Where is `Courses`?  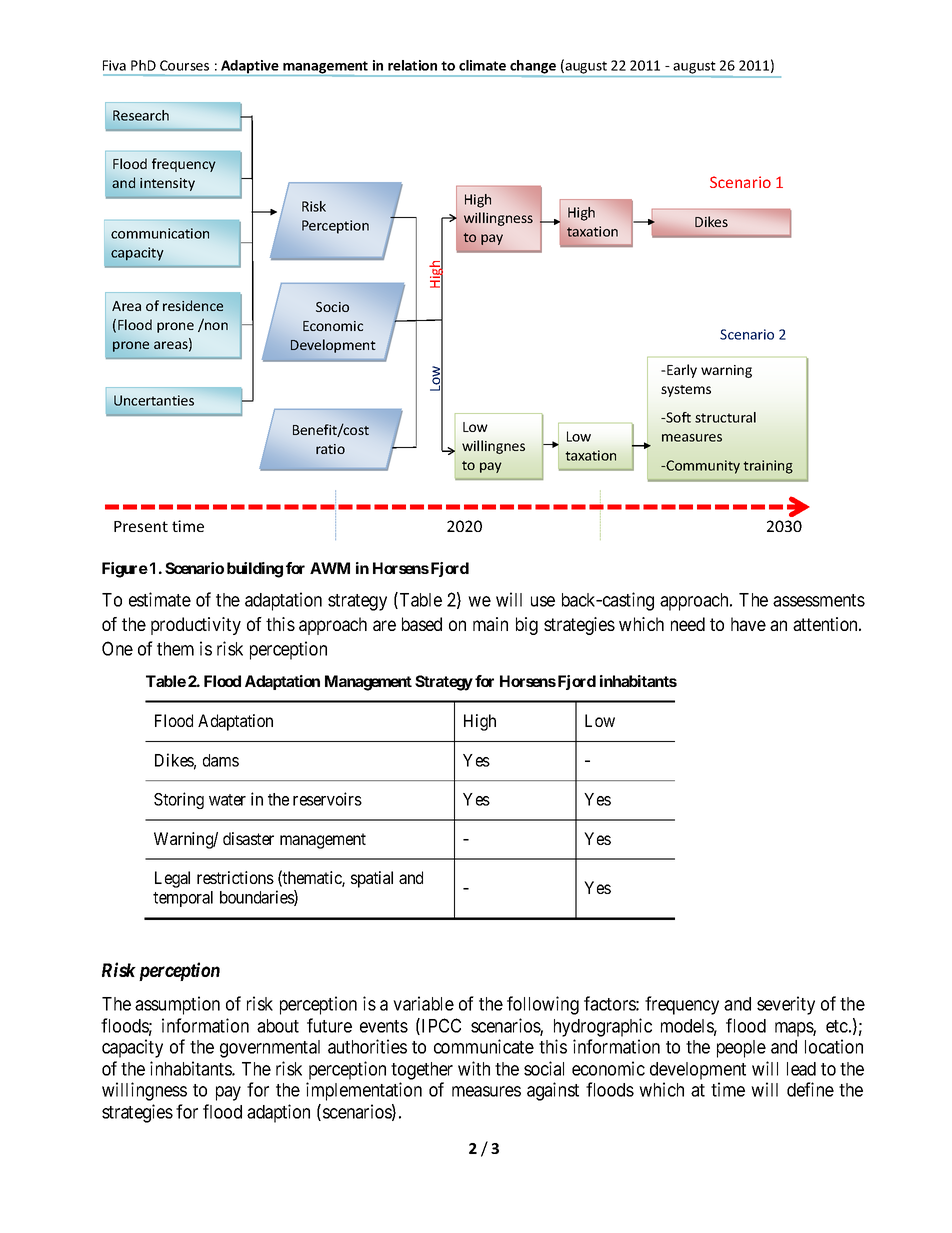 Courses is located at coordinates (184, 65).
